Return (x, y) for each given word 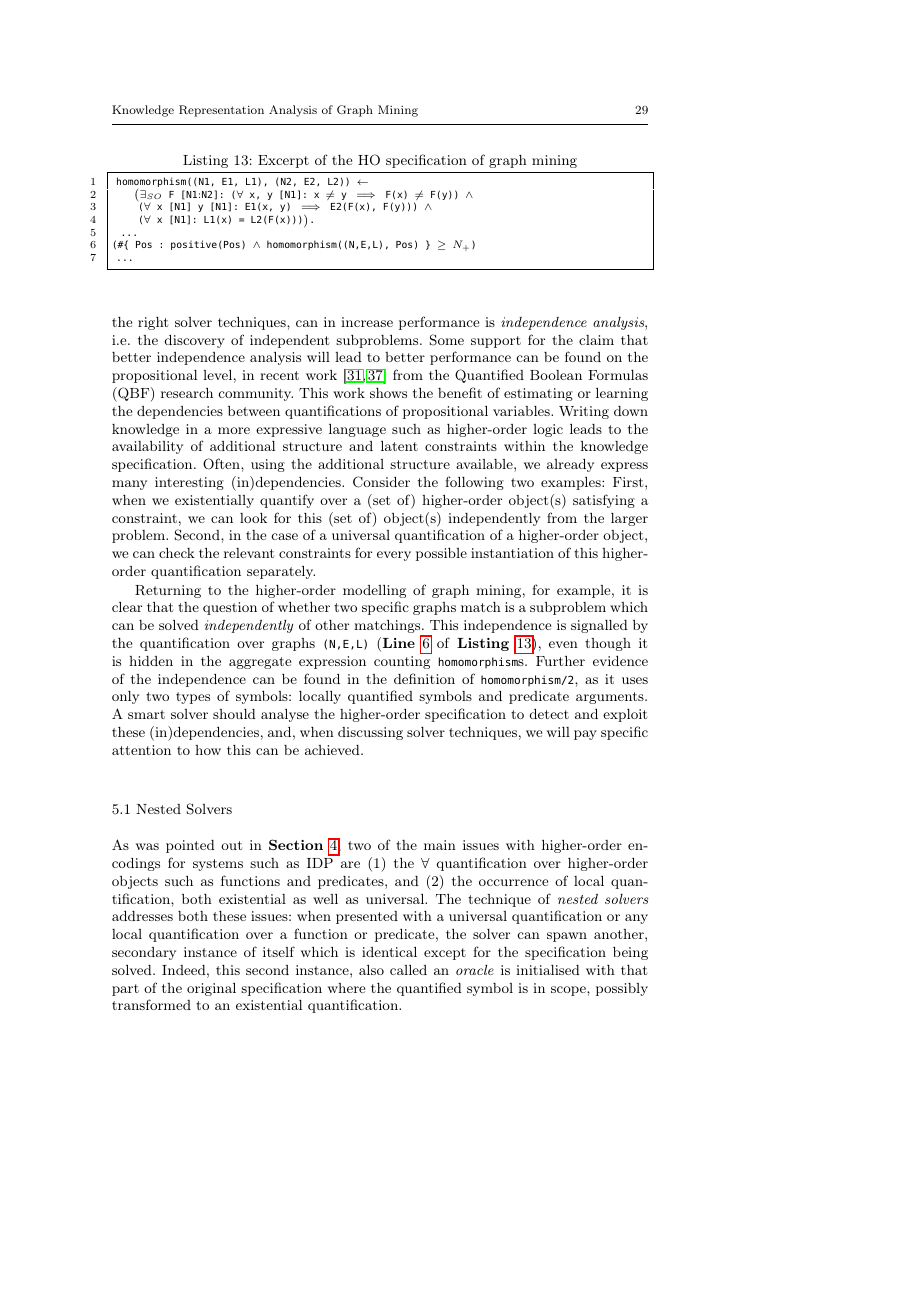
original (211, 989)
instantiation (512, 553)
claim (596, 340)
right (153, 323)
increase (367, 322)
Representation (221, 111)
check (177, 553)
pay (585, 735)
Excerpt (283, 161)
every (394, 556)
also (371, 970)
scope (569, 991)
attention (141, 750)
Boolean (556, 375)
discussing (370, 733)
